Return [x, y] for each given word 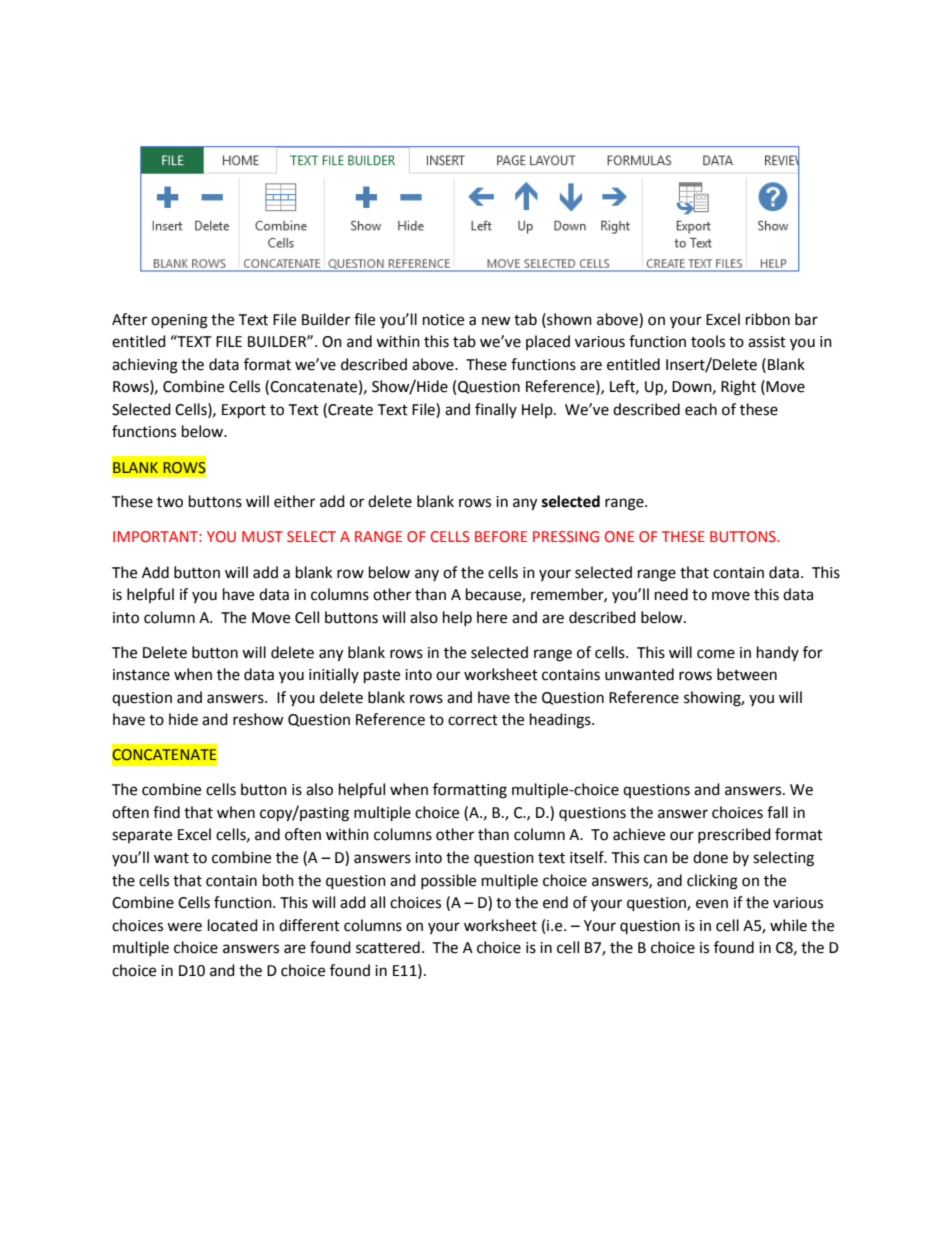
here [492, 617]
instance [141, 675]
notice [443, 320]
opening [179, 321]
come [716, 654]
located [233, 925]
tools [708, 341]
